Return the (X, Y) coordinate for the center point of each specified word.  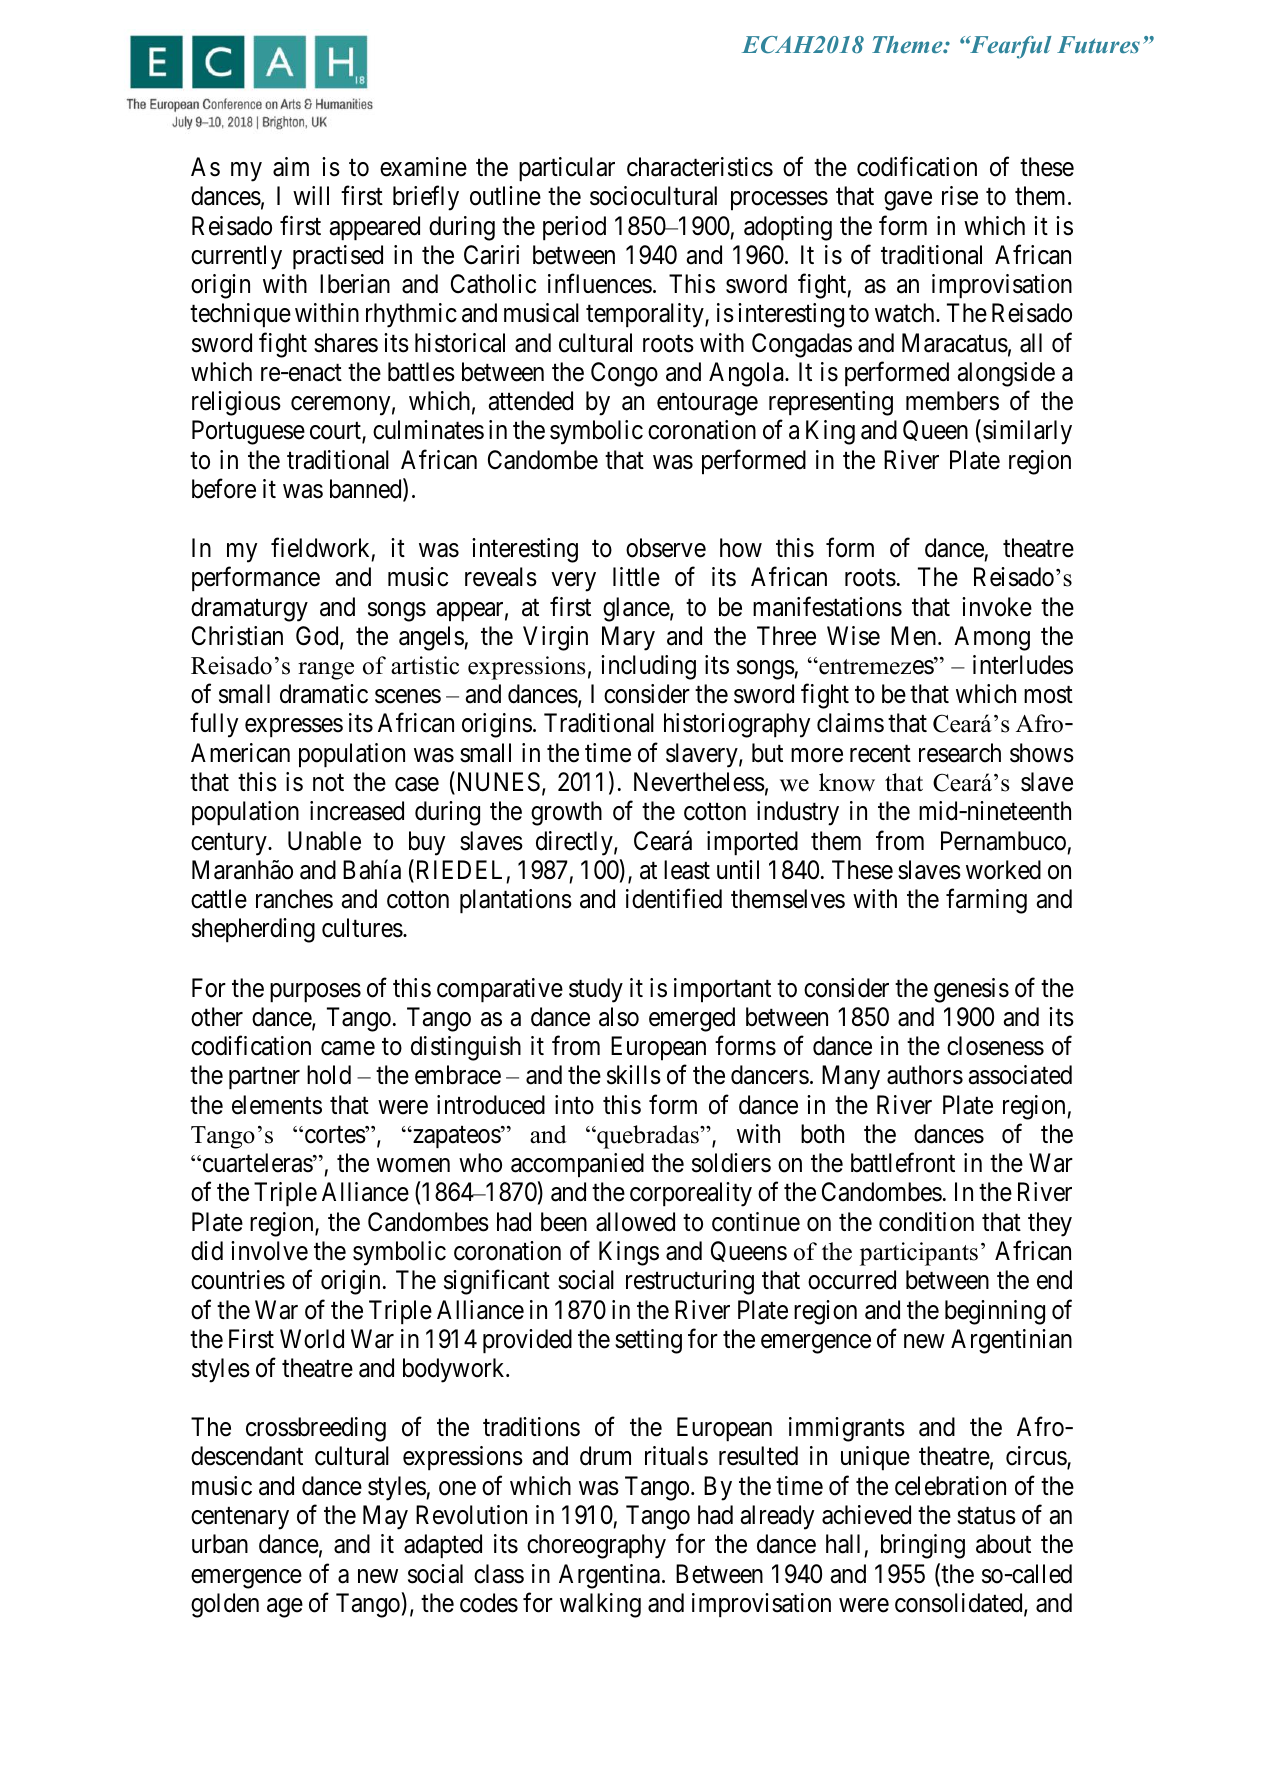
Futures (1098, 44)
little (636, 577)
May (385, 1517)
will (311, 195)
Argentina (609, 1576)
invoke (997, 607)
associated (1020, 1075)
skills (634, 1075)
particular (567, 169)
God (318, 637)
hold (329, 1075)
